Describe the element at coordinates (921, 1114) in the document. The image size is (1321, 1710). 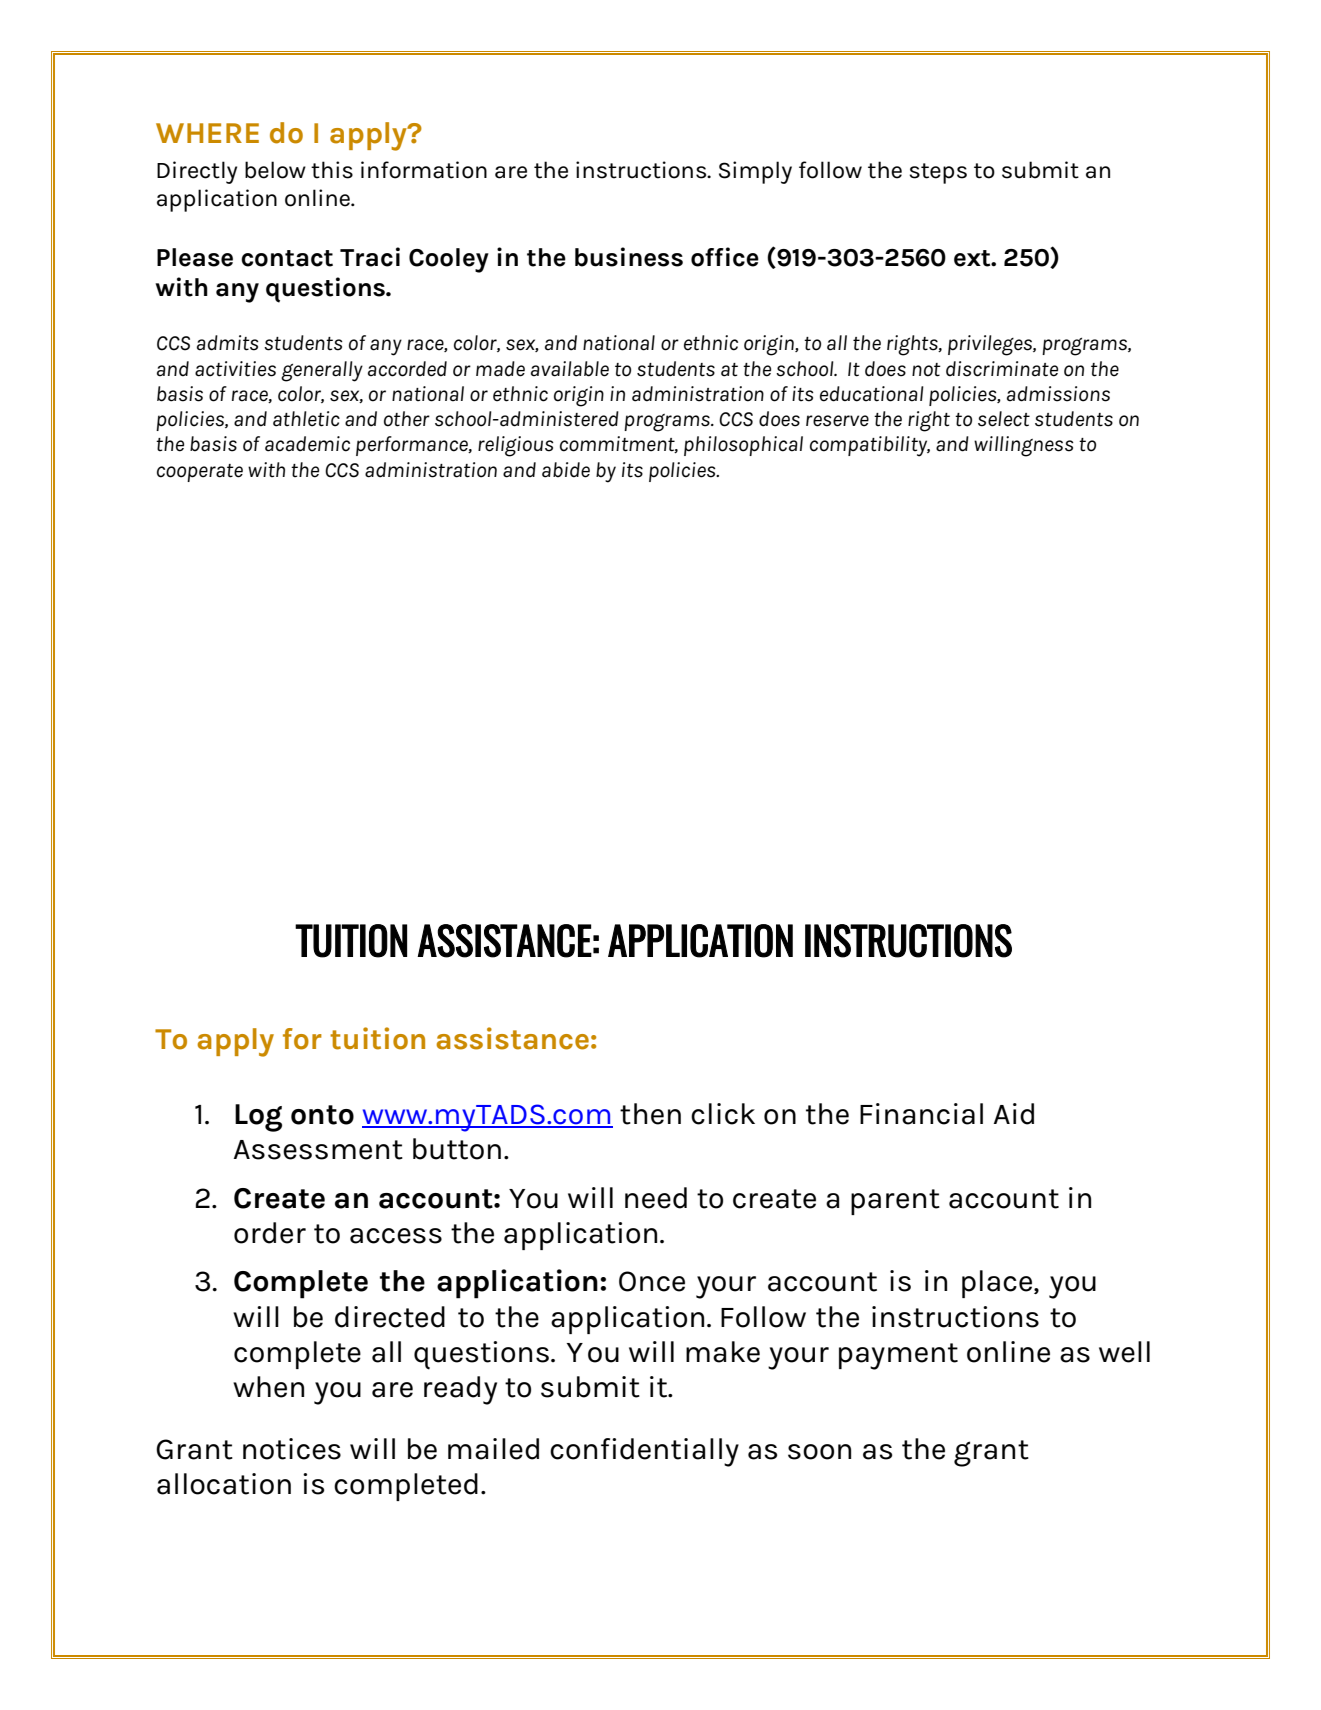
I see `Financial` at that location.
